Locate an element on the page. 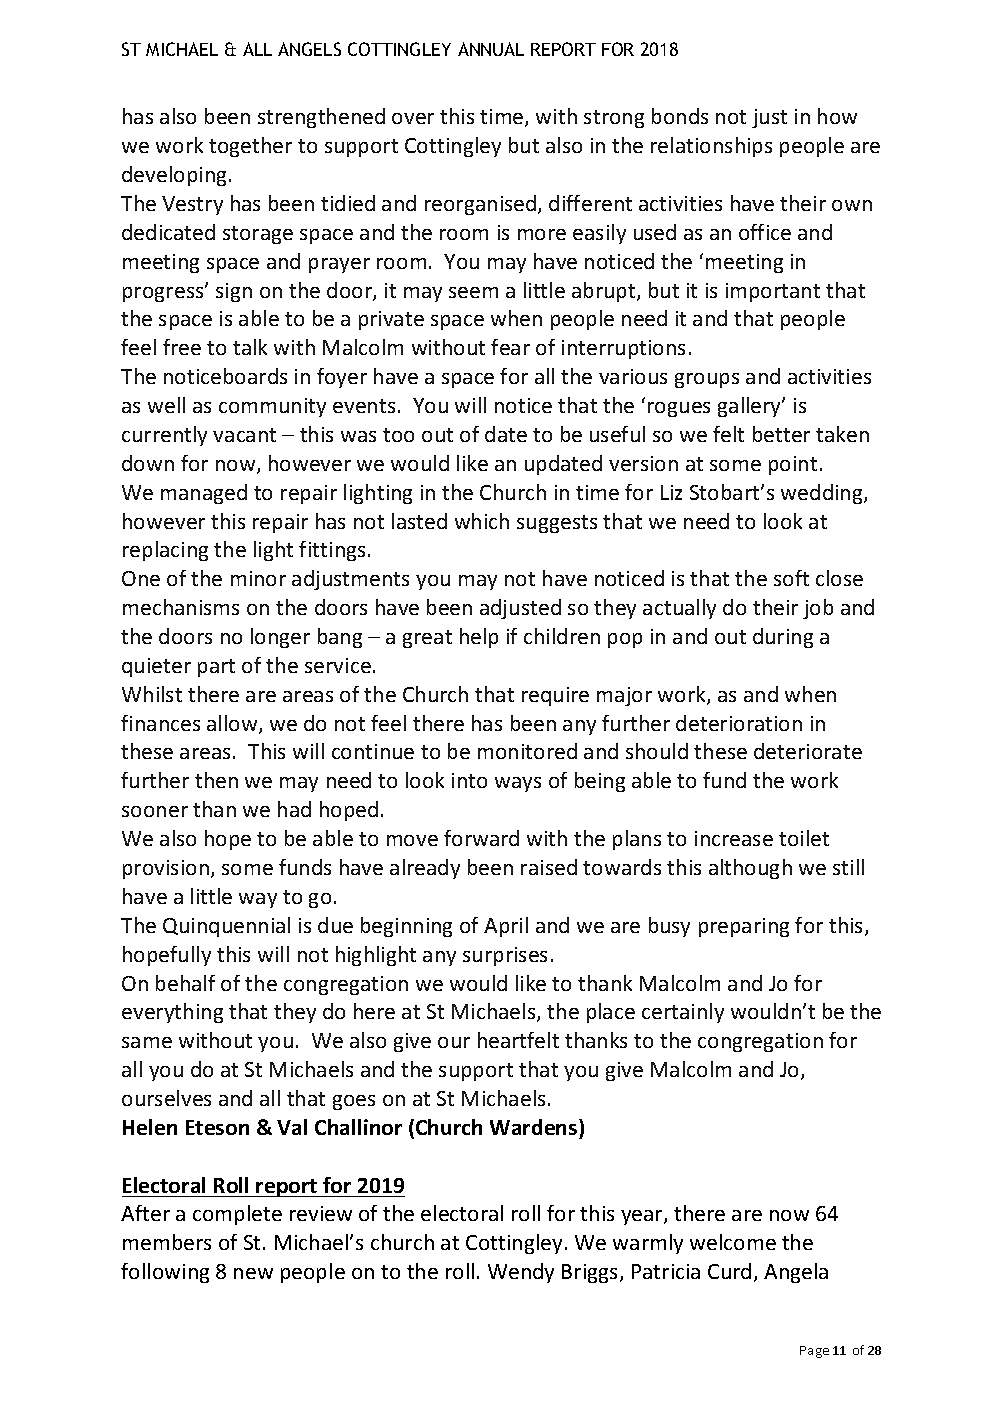  ANNUAL is located at coordinates (491, 49).
